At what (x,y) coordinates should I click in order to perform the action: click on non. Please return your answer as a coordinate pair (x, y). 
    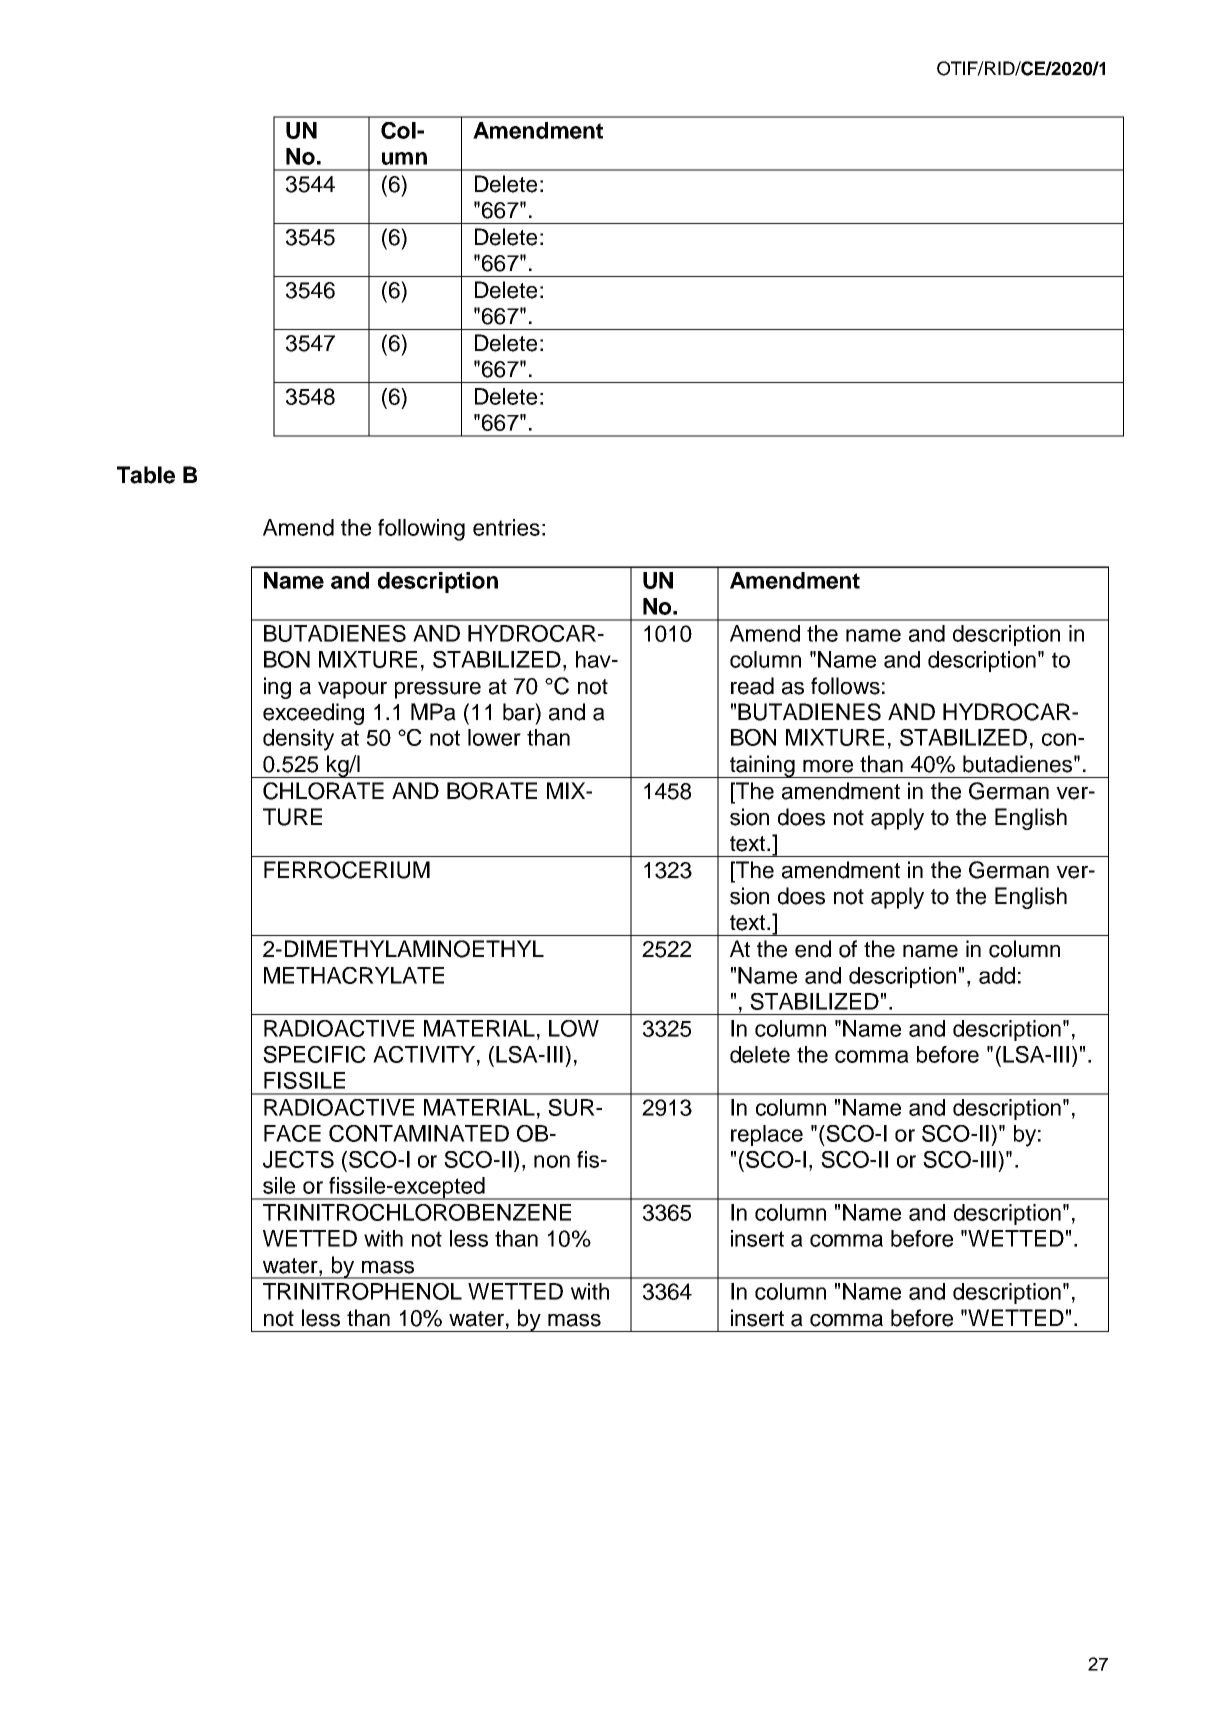
    Looking at the image, I should click on (552, 1161).
